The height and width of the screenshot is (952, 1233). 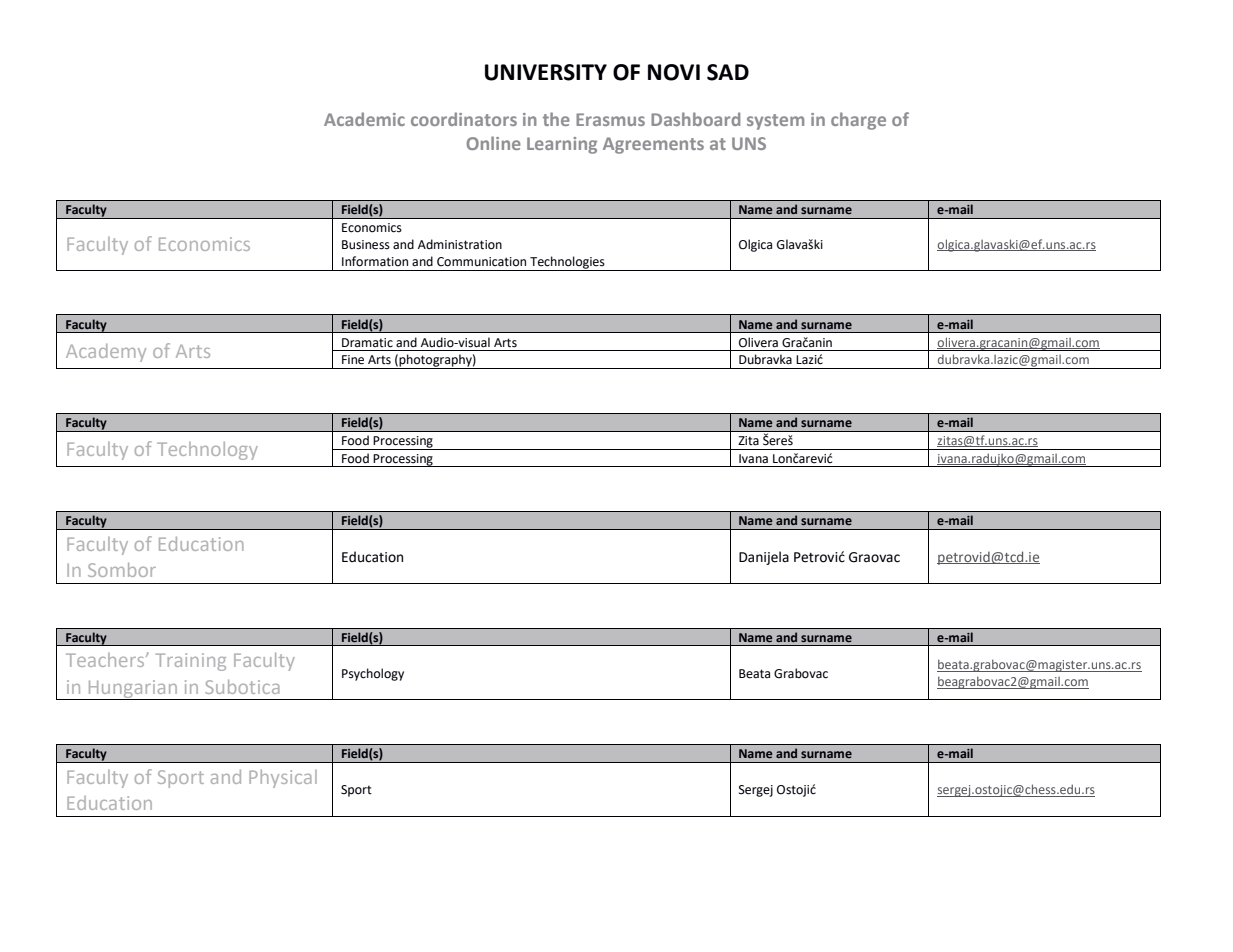 I want to click on Psychology, so click(x=373, y=674).
